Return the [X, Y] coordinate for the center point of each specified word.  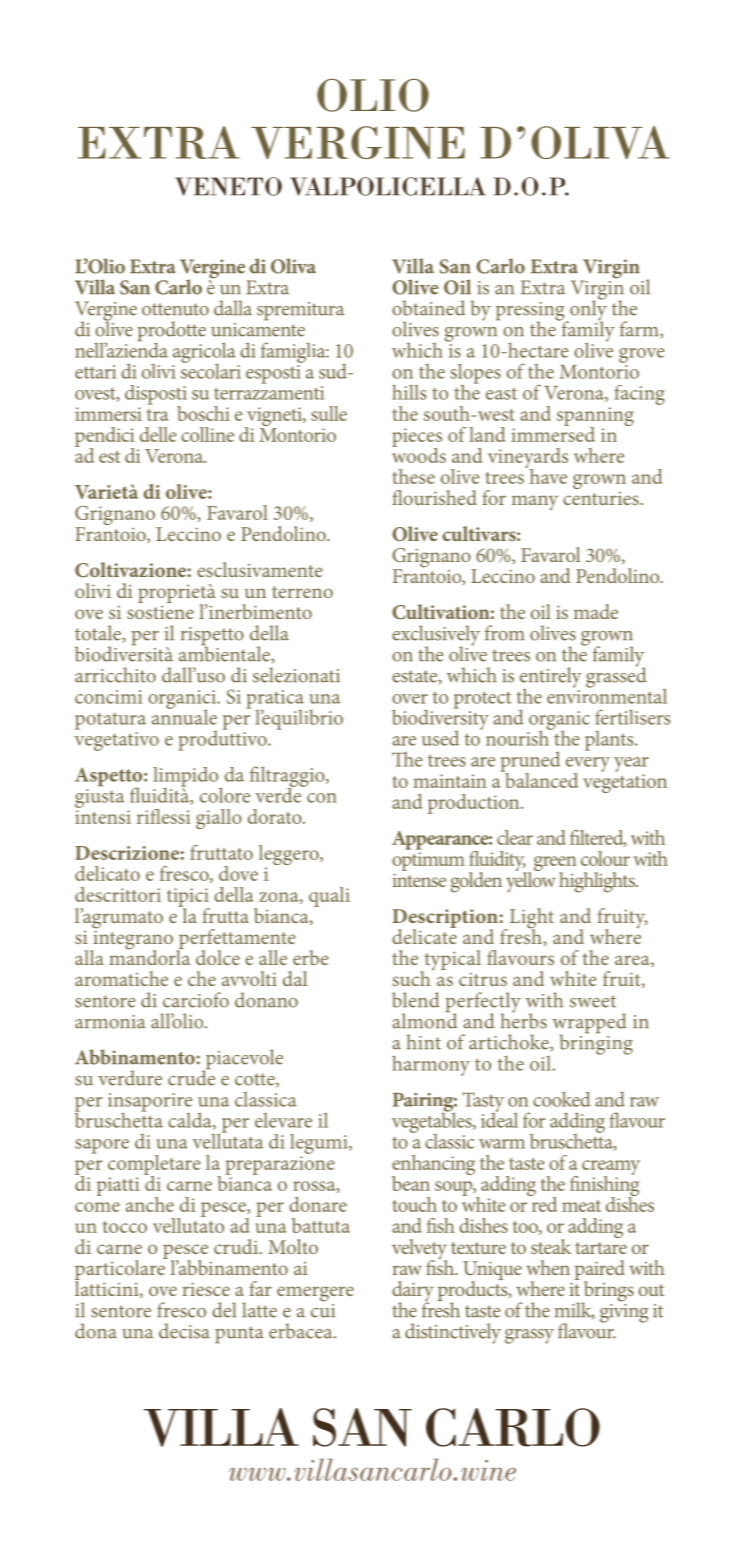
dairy [413, 1292]
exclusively [436, 636]
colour [605, 858]
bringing [596, 1043]
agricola [204, 353]
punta [239, 1335]
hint [423, 1042]
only [587, 310]
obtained [428, 308]
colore [225, 795]
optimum [428, 861]
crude [191, 1077]
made [596, 611]
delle [158, 434]
